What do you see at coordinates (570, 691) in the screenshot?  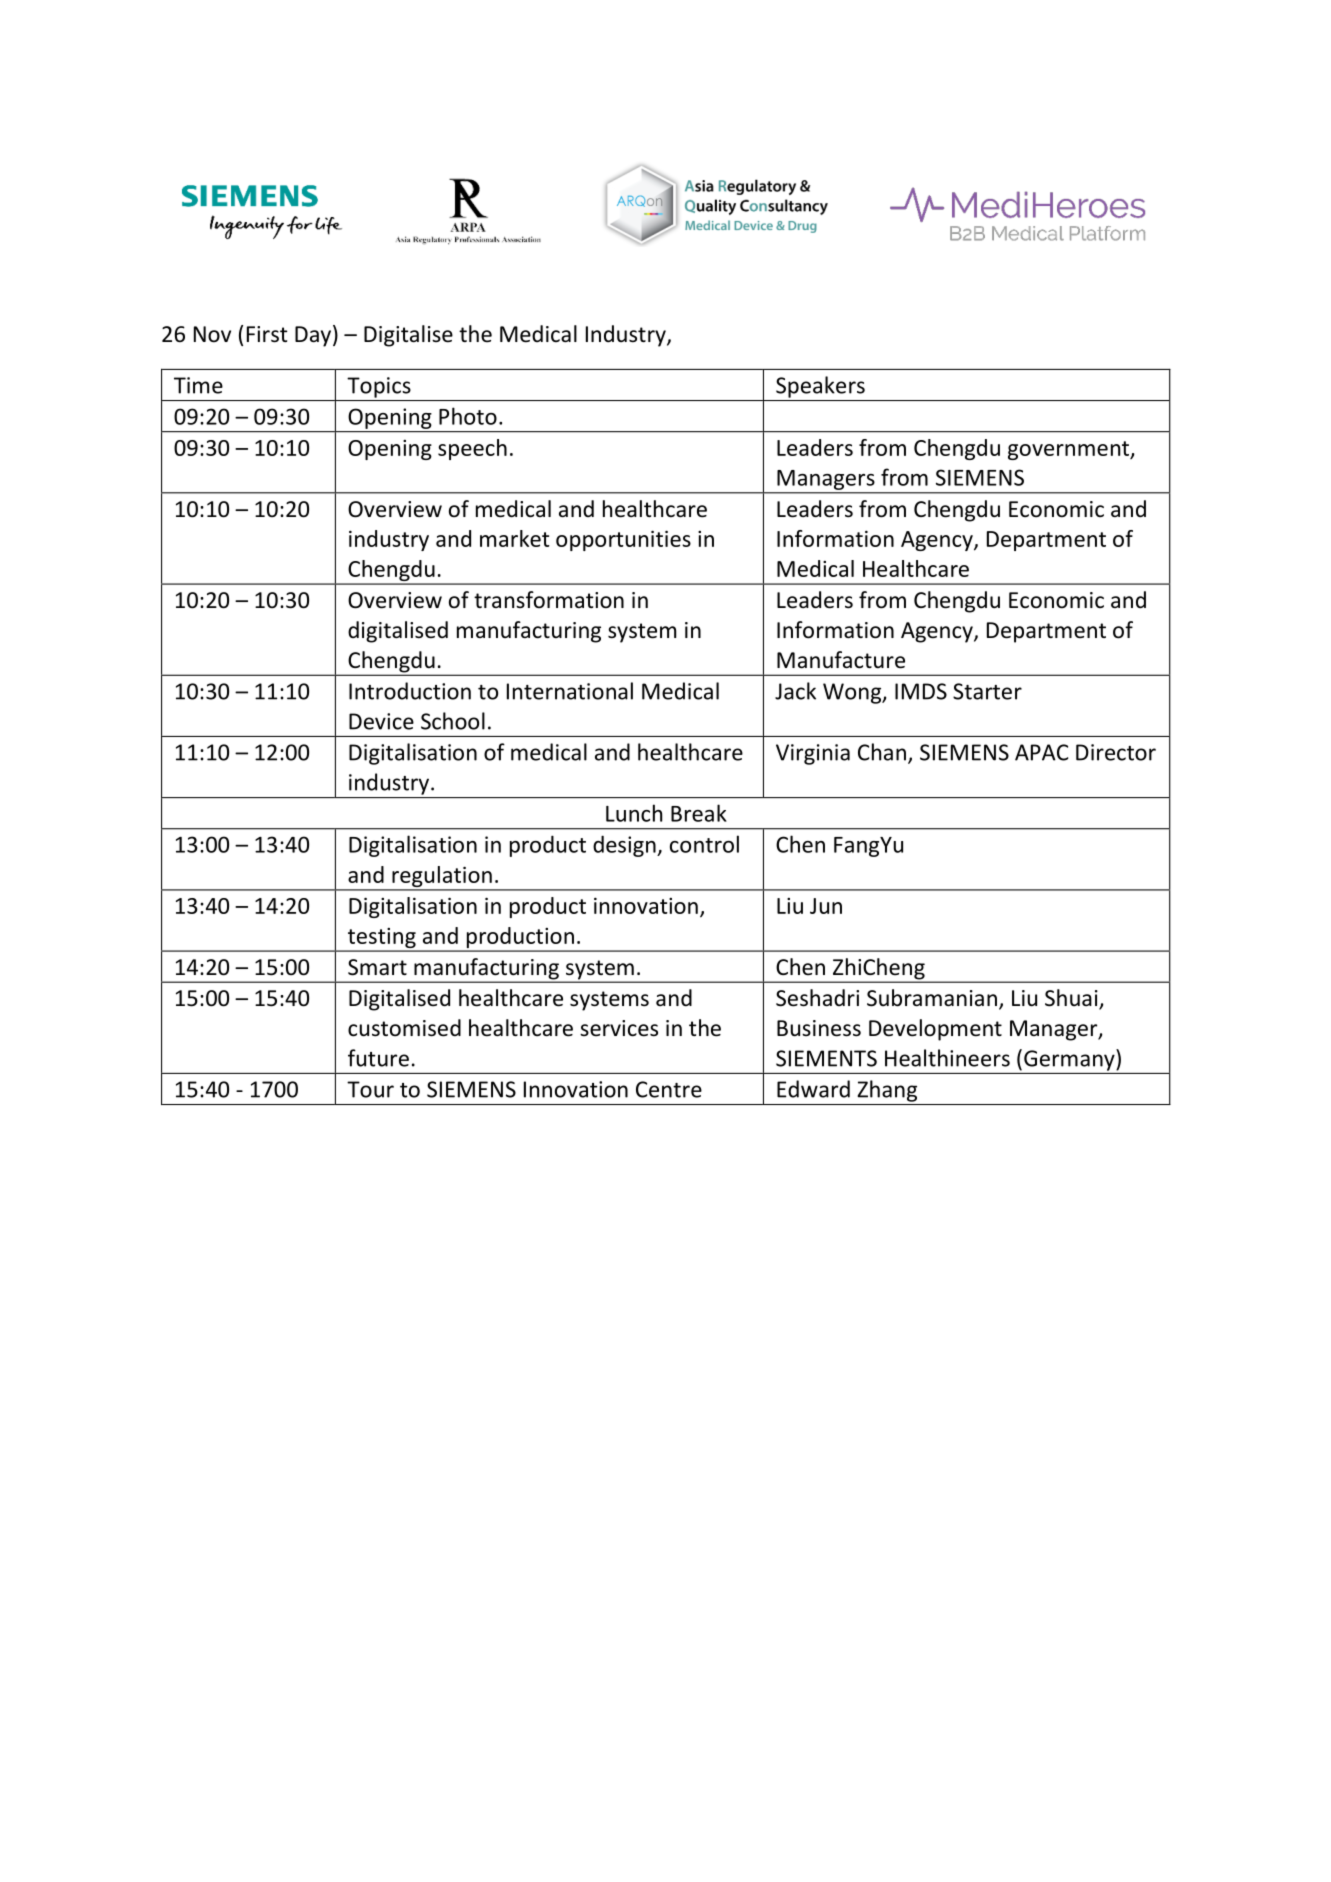 I see `International` at bounding box center [570, 691].
